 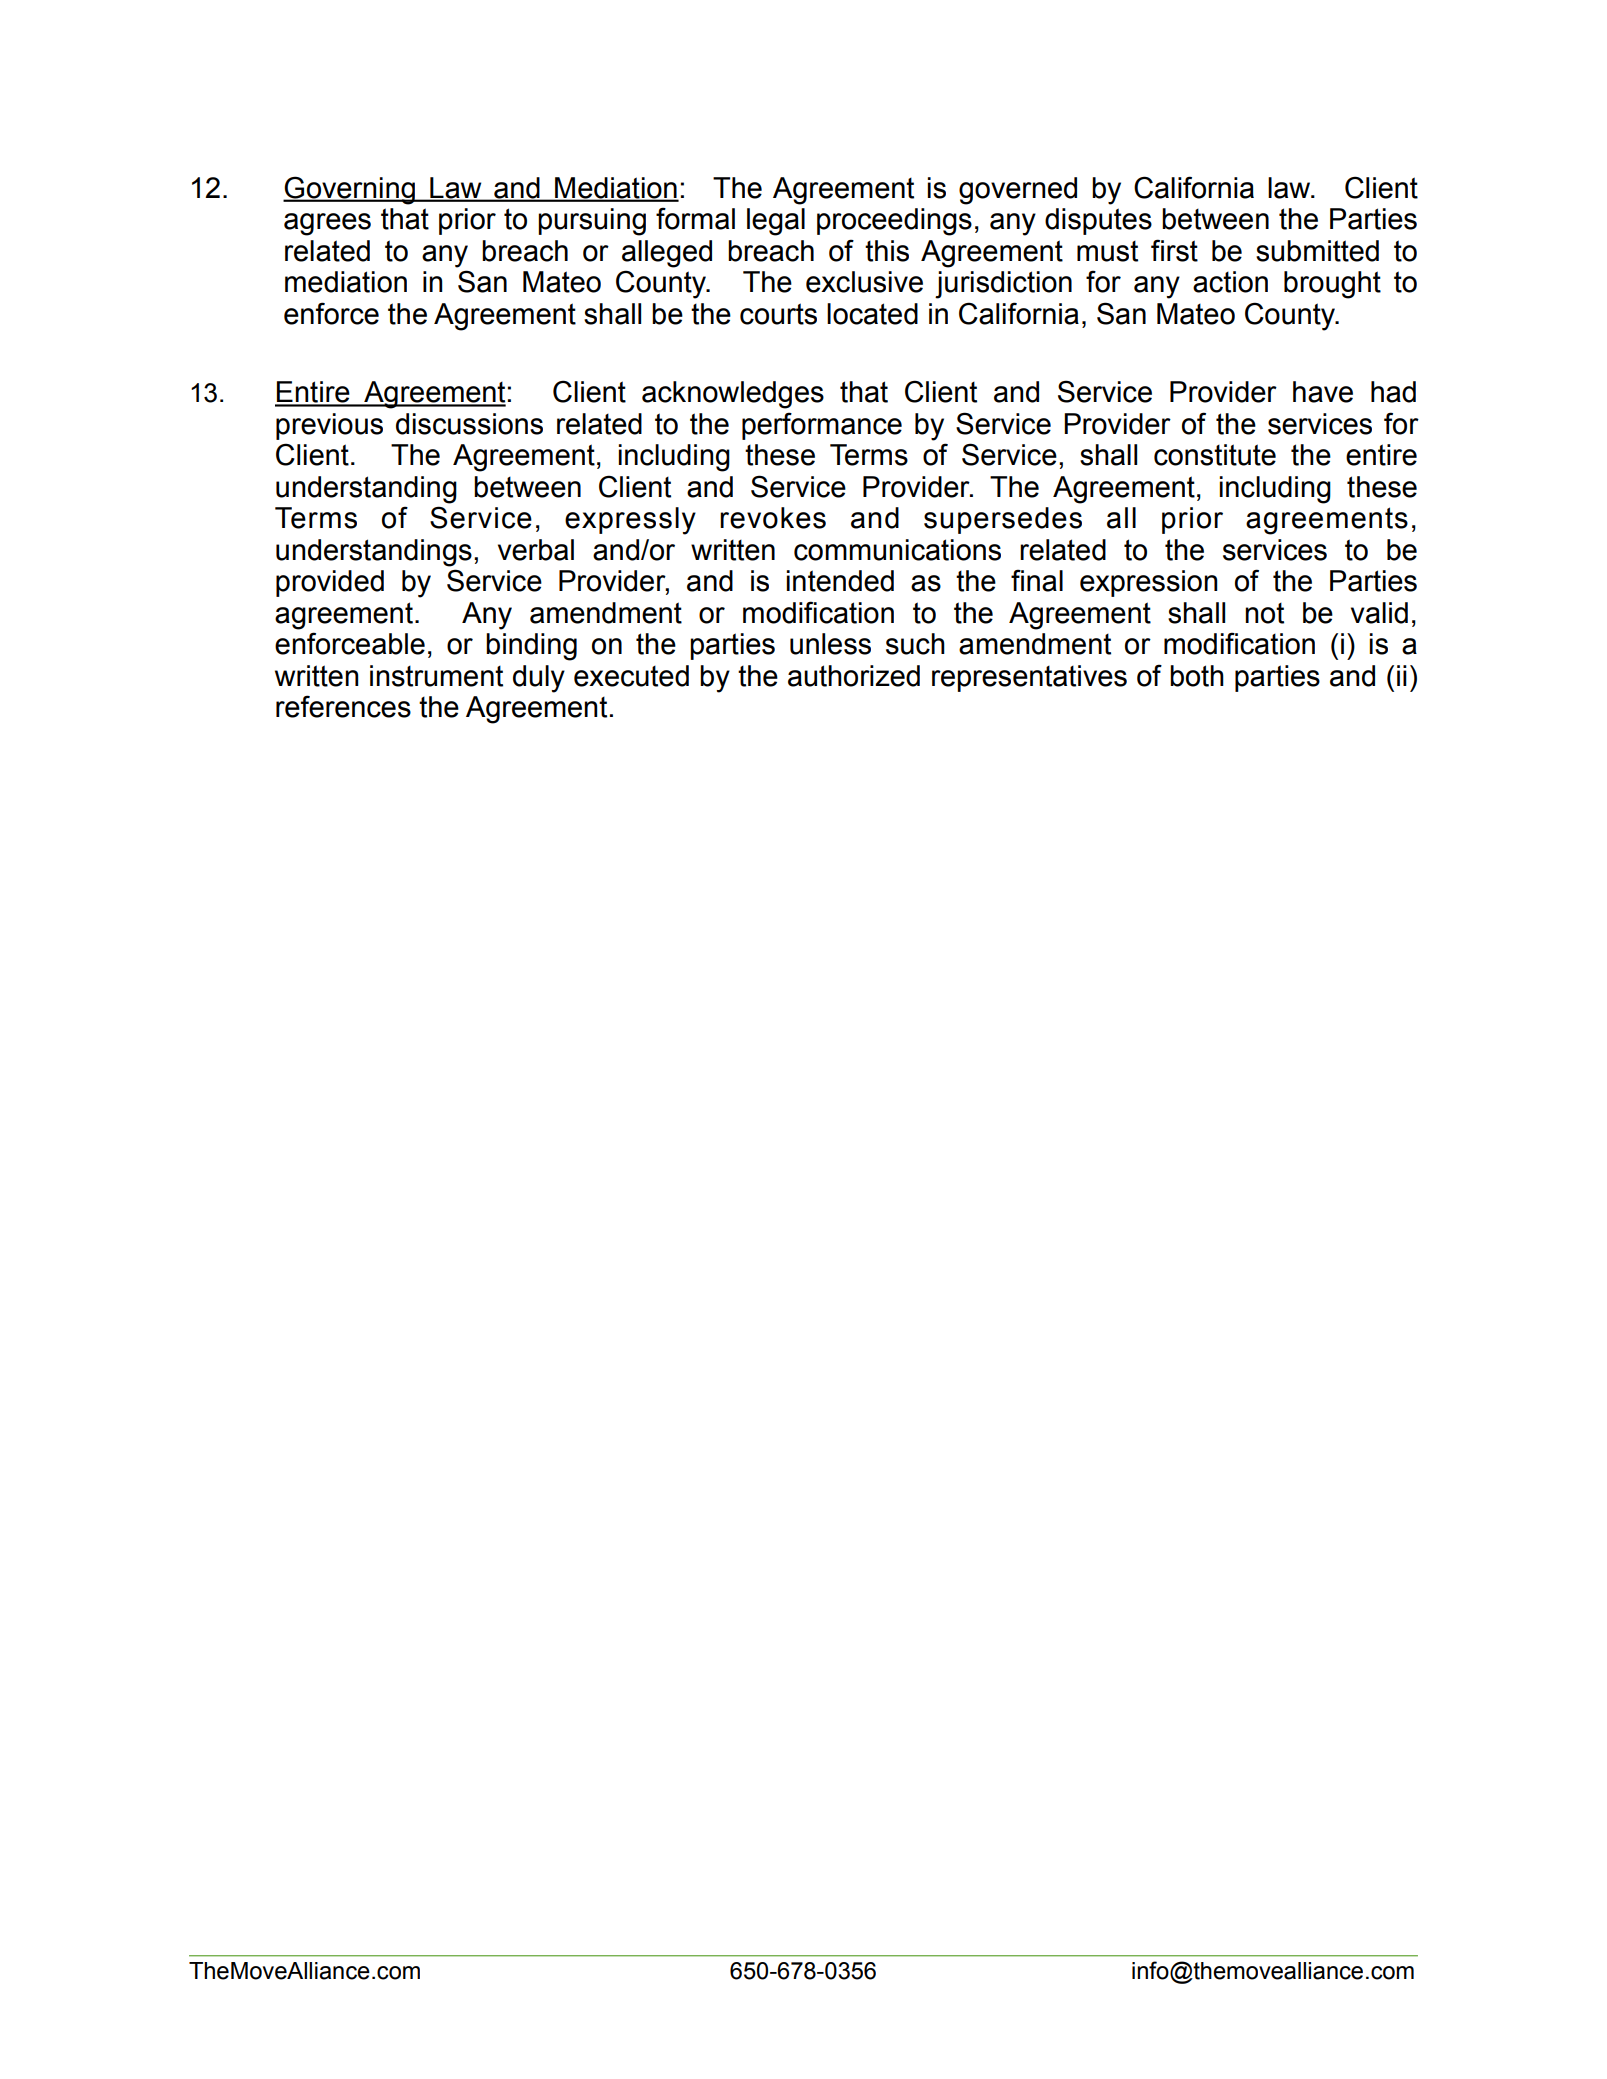 I want to click on disputes, so click(x=1098, y=221).
